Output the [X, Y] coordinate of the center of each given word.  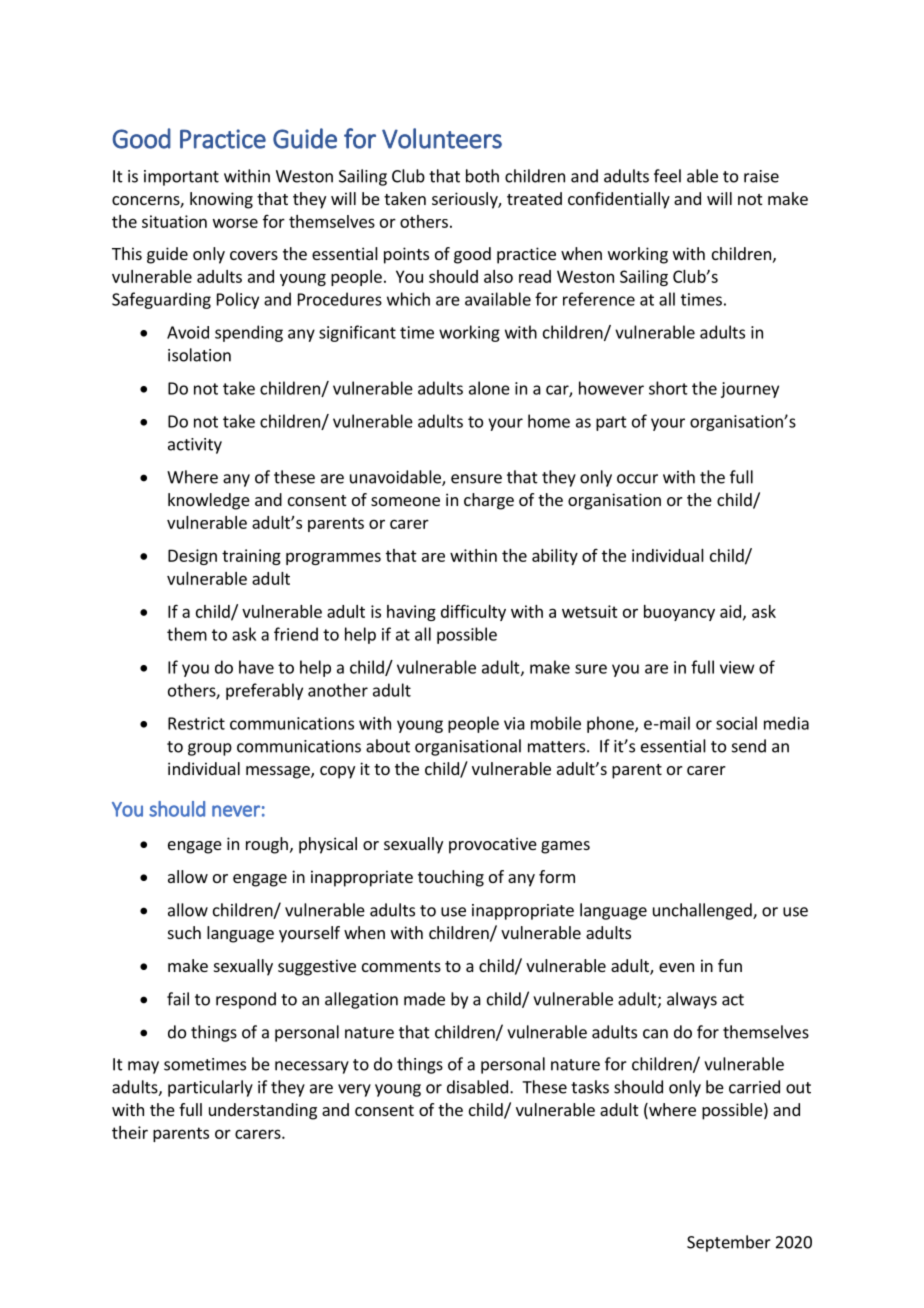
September [729, 1243]
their [130, 1132]
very [354, 1090]
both [482, 176]
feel [667, 176]
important [181, 178]
